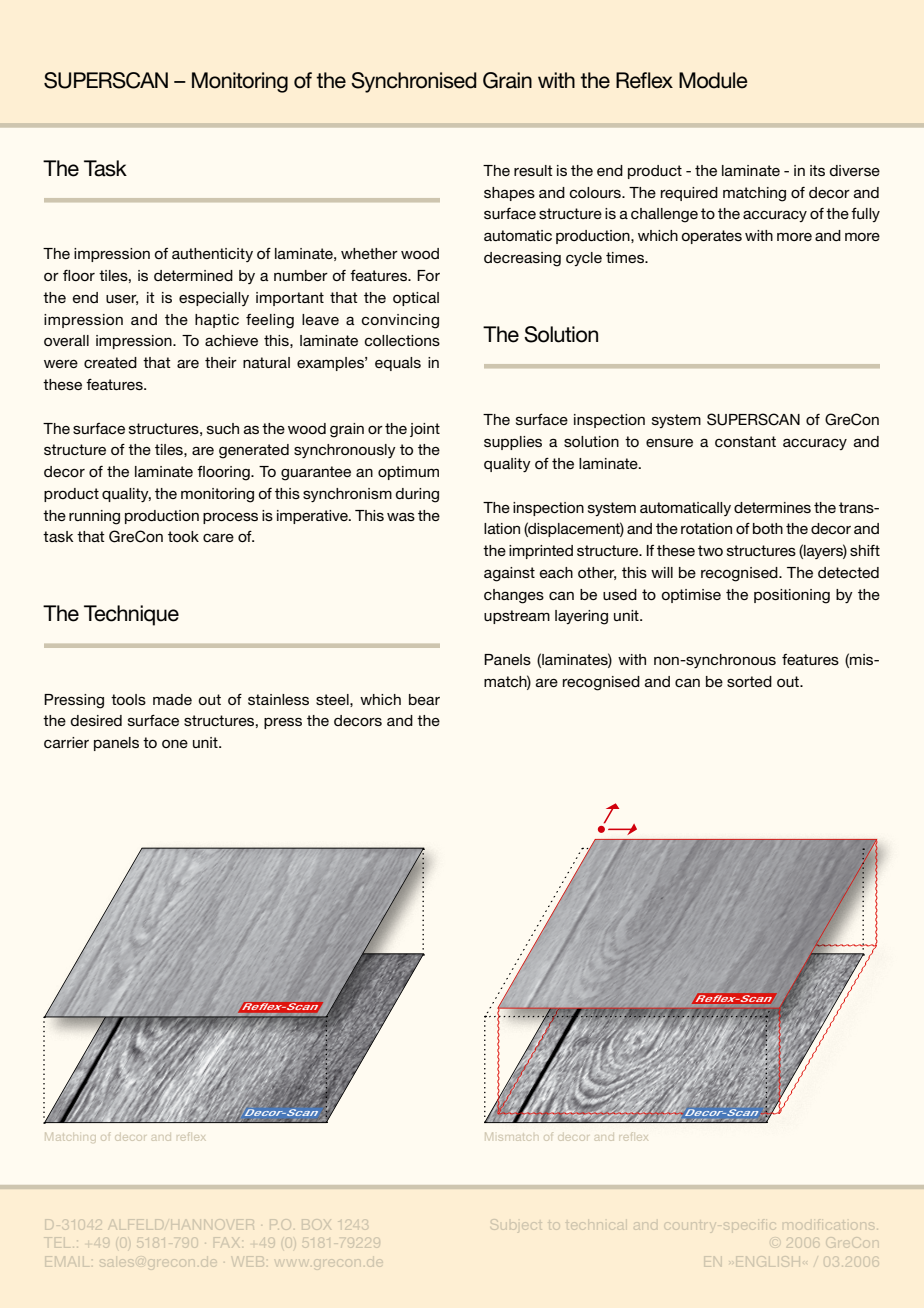 This page has height=1308, width=924. What do you see at coordinates (533, 170) in the page?
I see `result` at bounding box center [533, 170].
